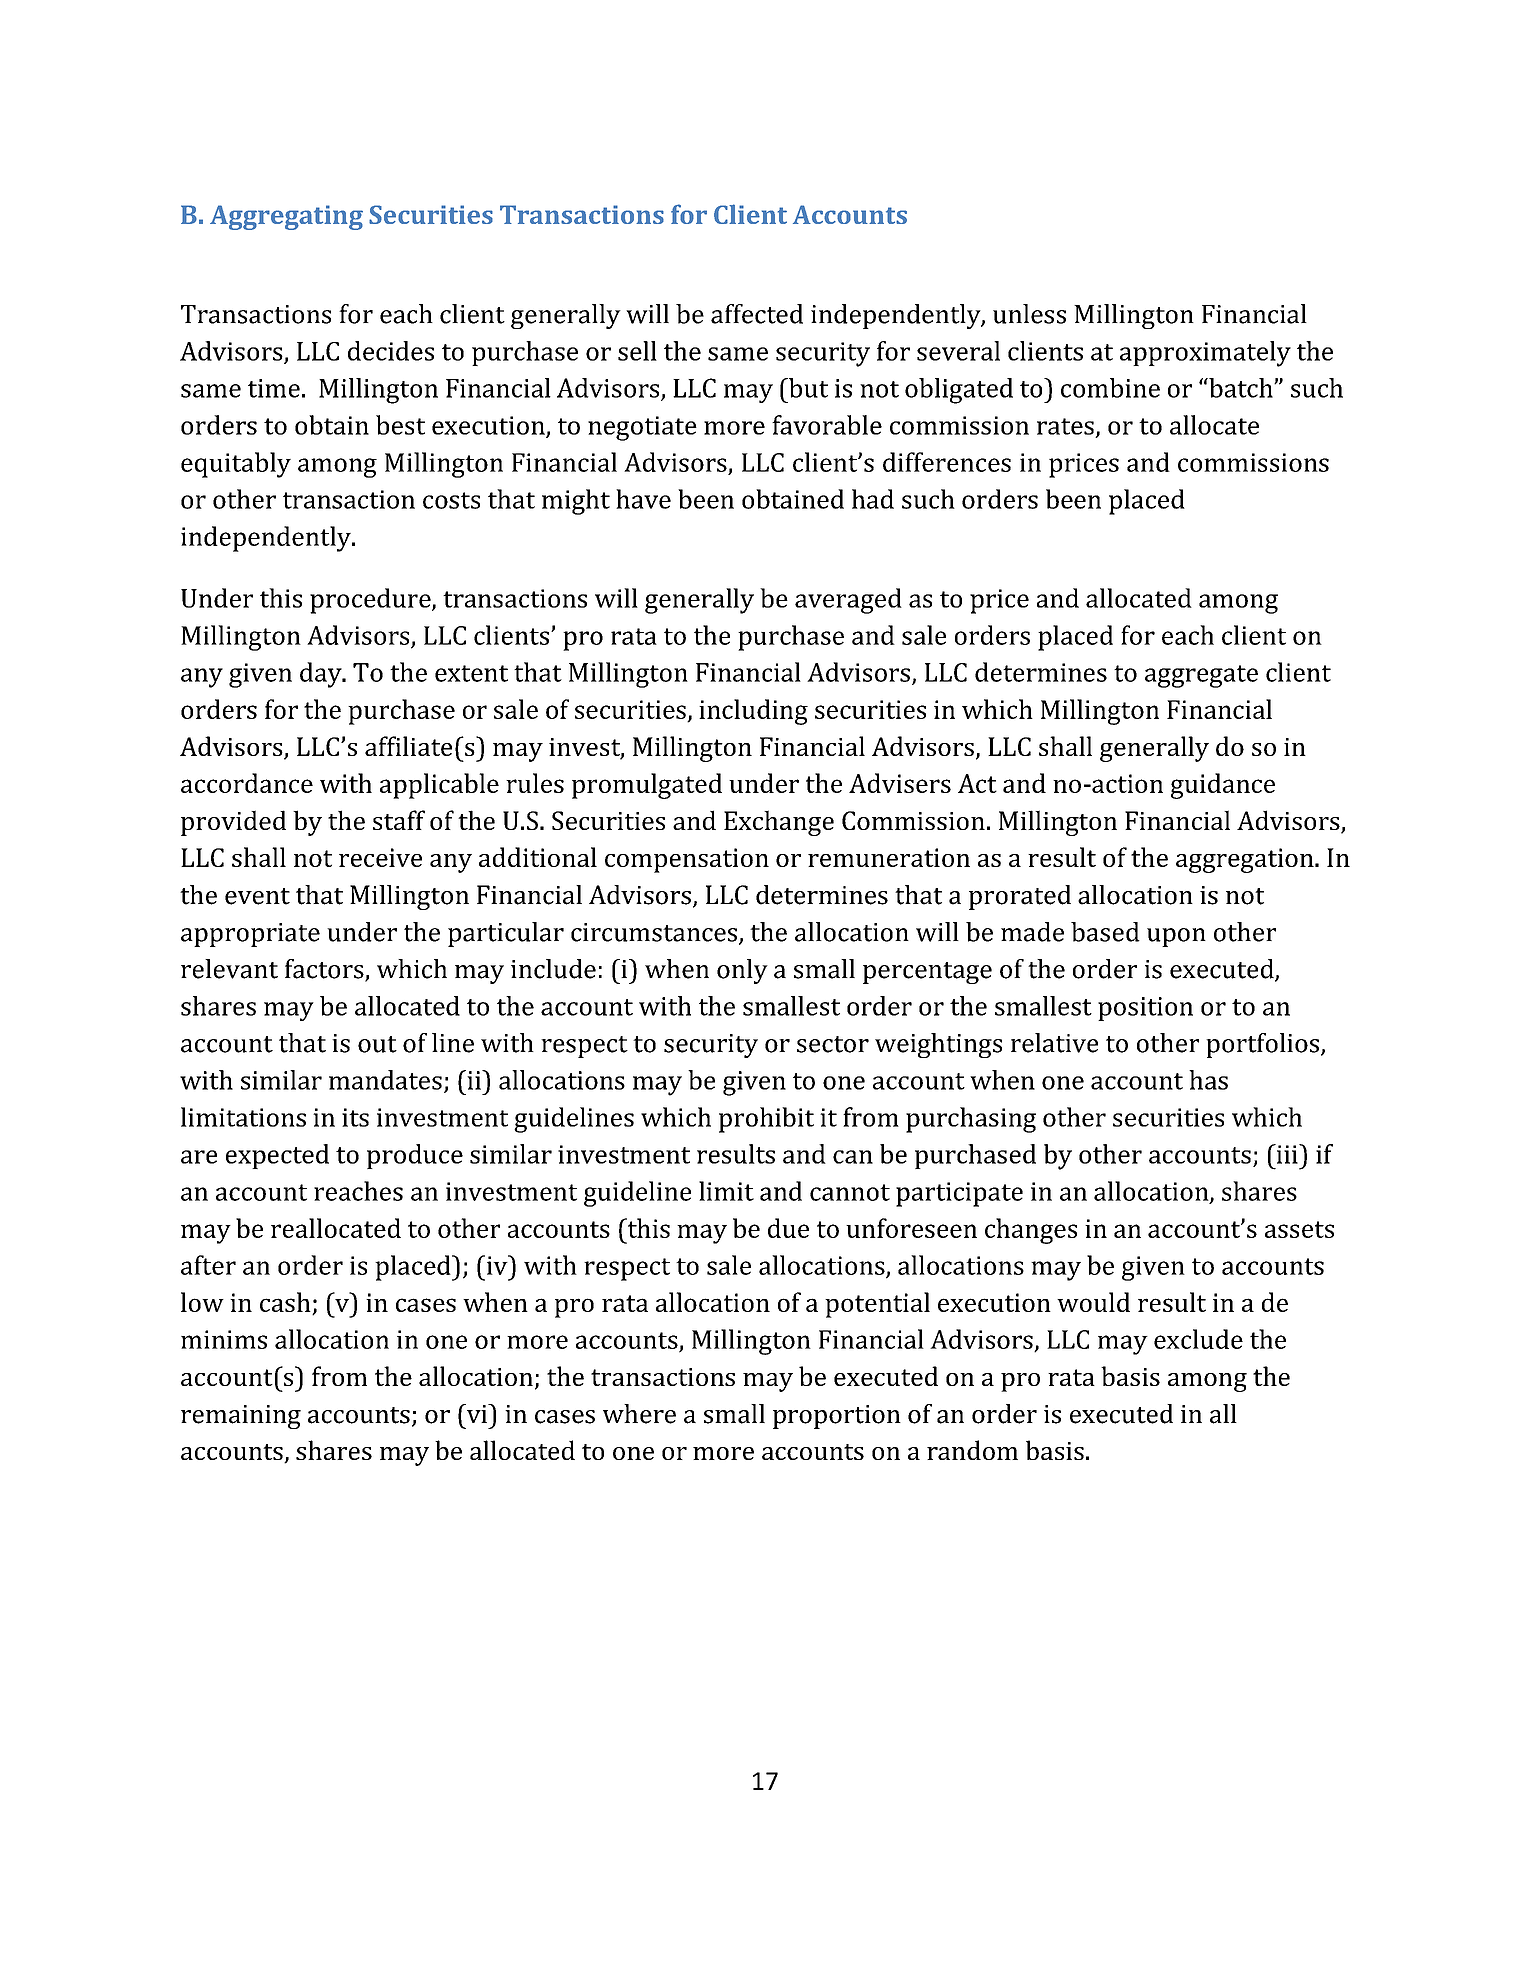  I want to click on receive, so click(380, 857).
